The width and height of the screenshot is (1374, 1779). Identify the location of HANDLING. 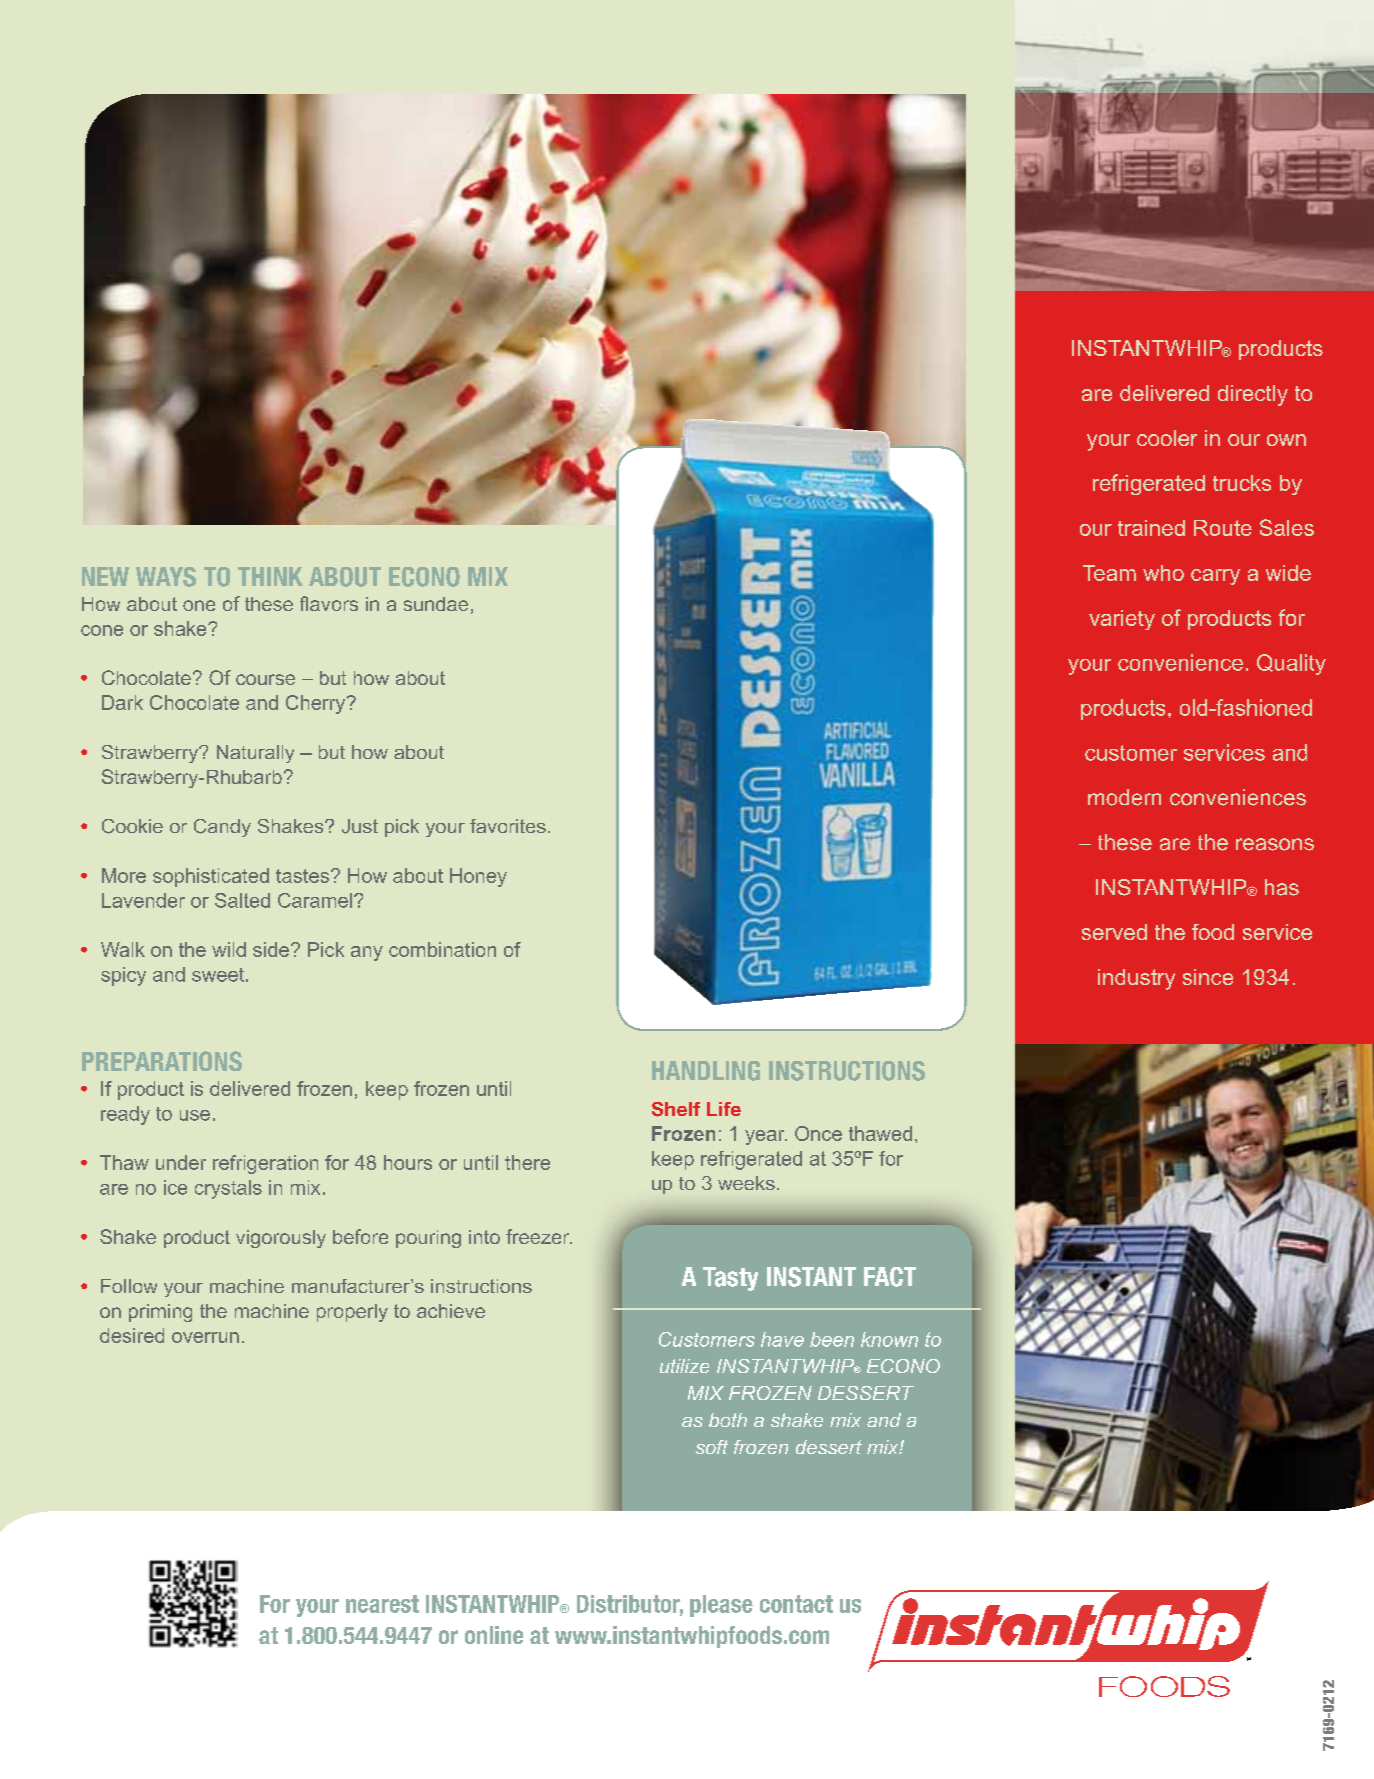
(706, 1071).
